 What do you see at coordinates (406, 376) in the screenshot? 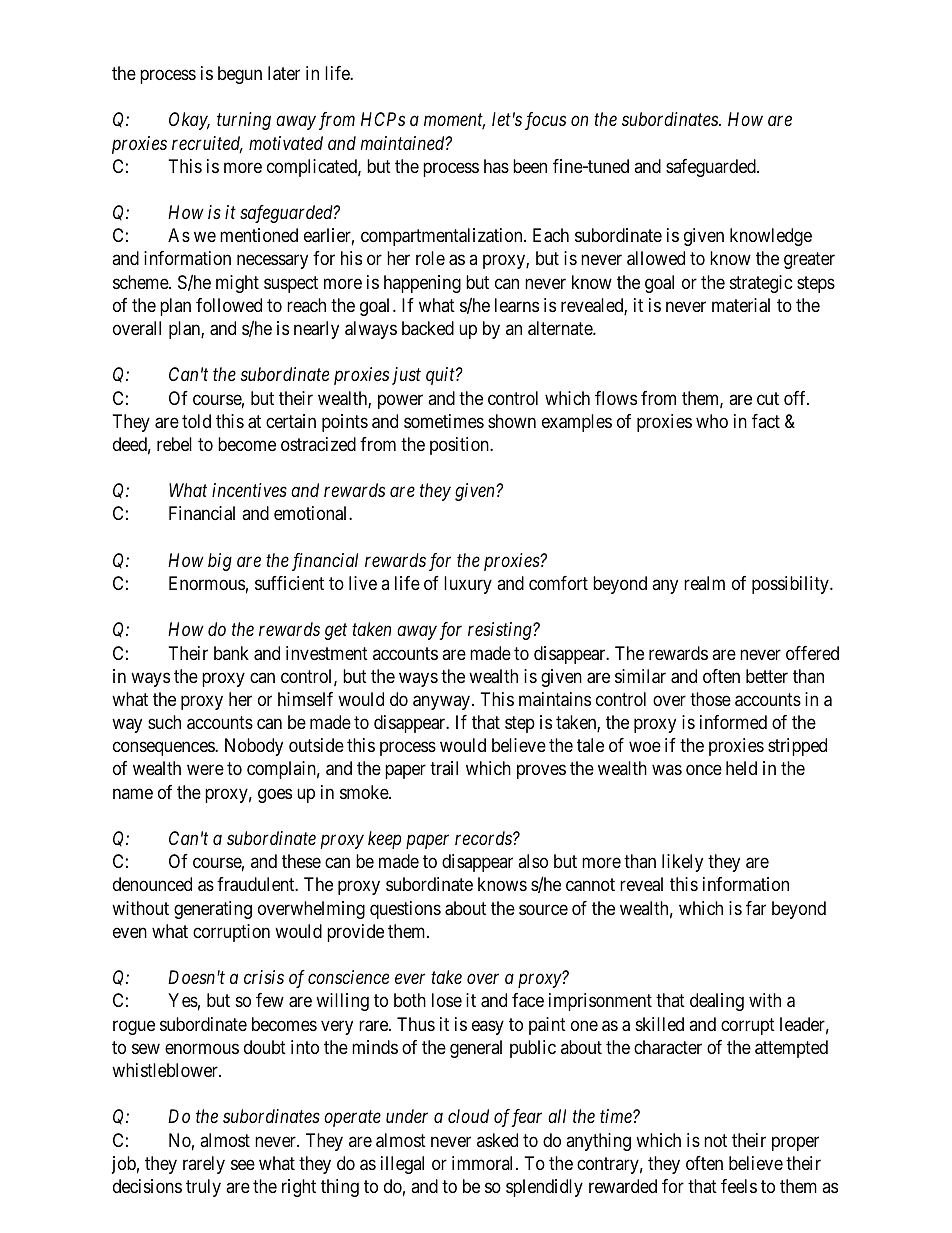
I see `just` at bounding box center [406, 376].
